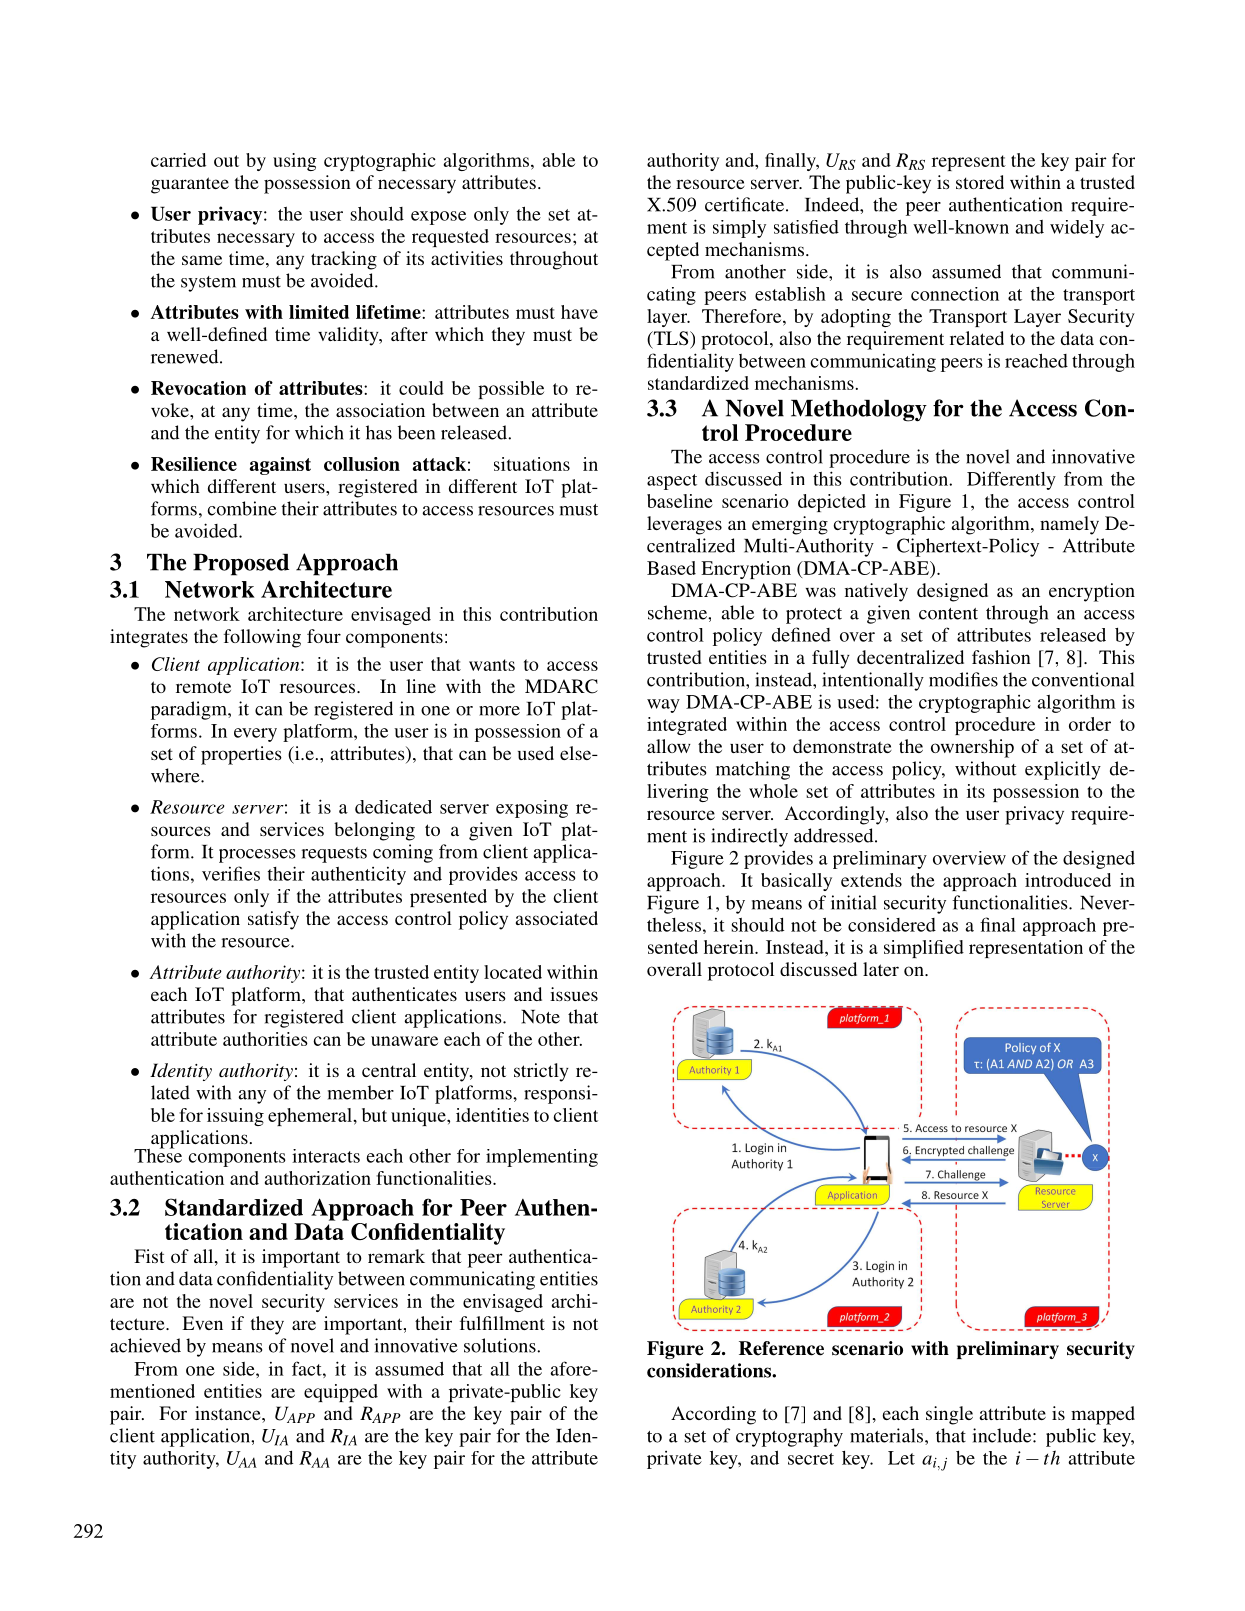 This image has height=1611, width=1245. What do you see at coordinates (924, 949) in the image?
I see `simplified` at bounding box center [924, 949].
